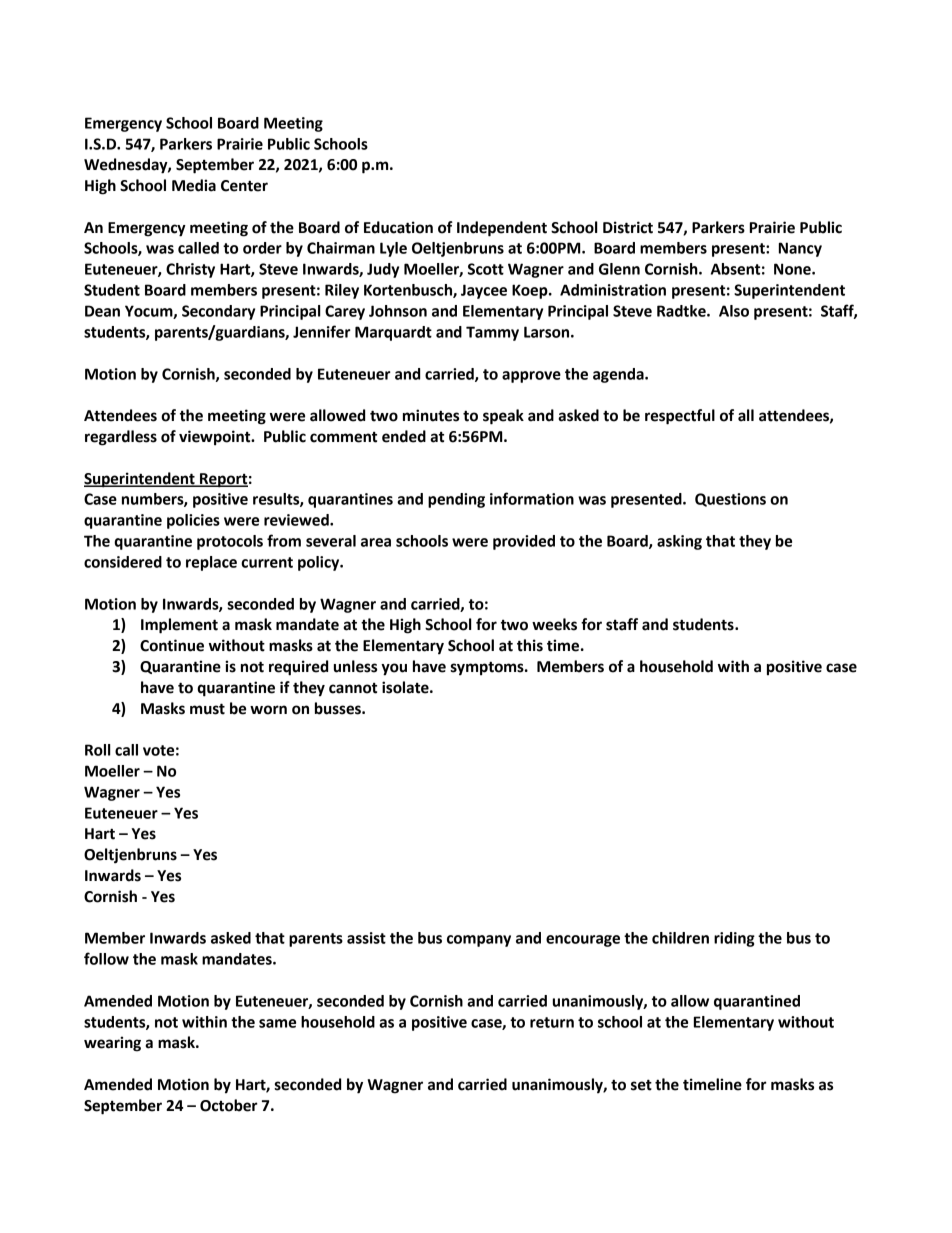  I want to click on you, so click(394, 669).
